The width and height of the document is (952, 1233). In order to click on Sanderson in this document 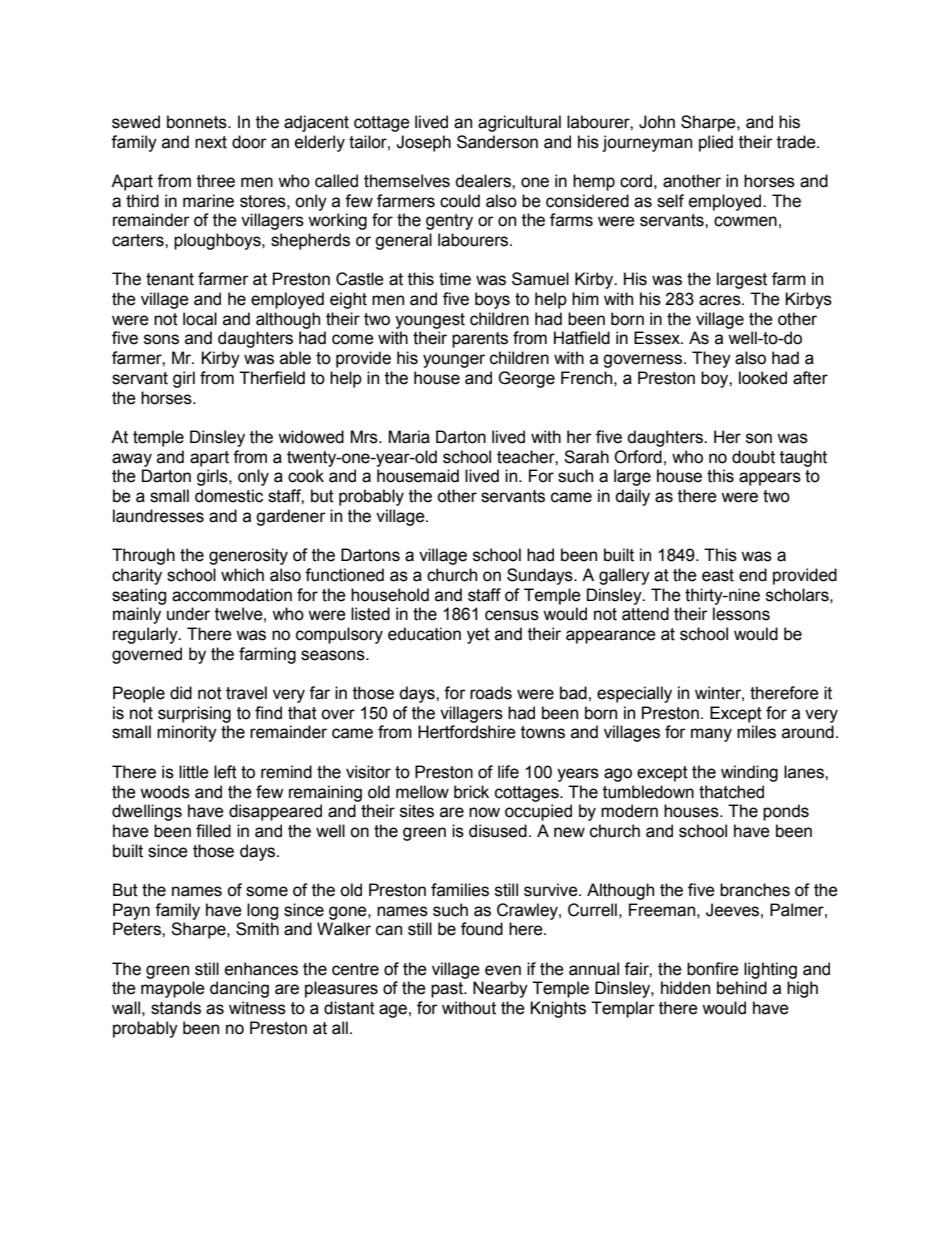, I will do `click(497, 142)`.
